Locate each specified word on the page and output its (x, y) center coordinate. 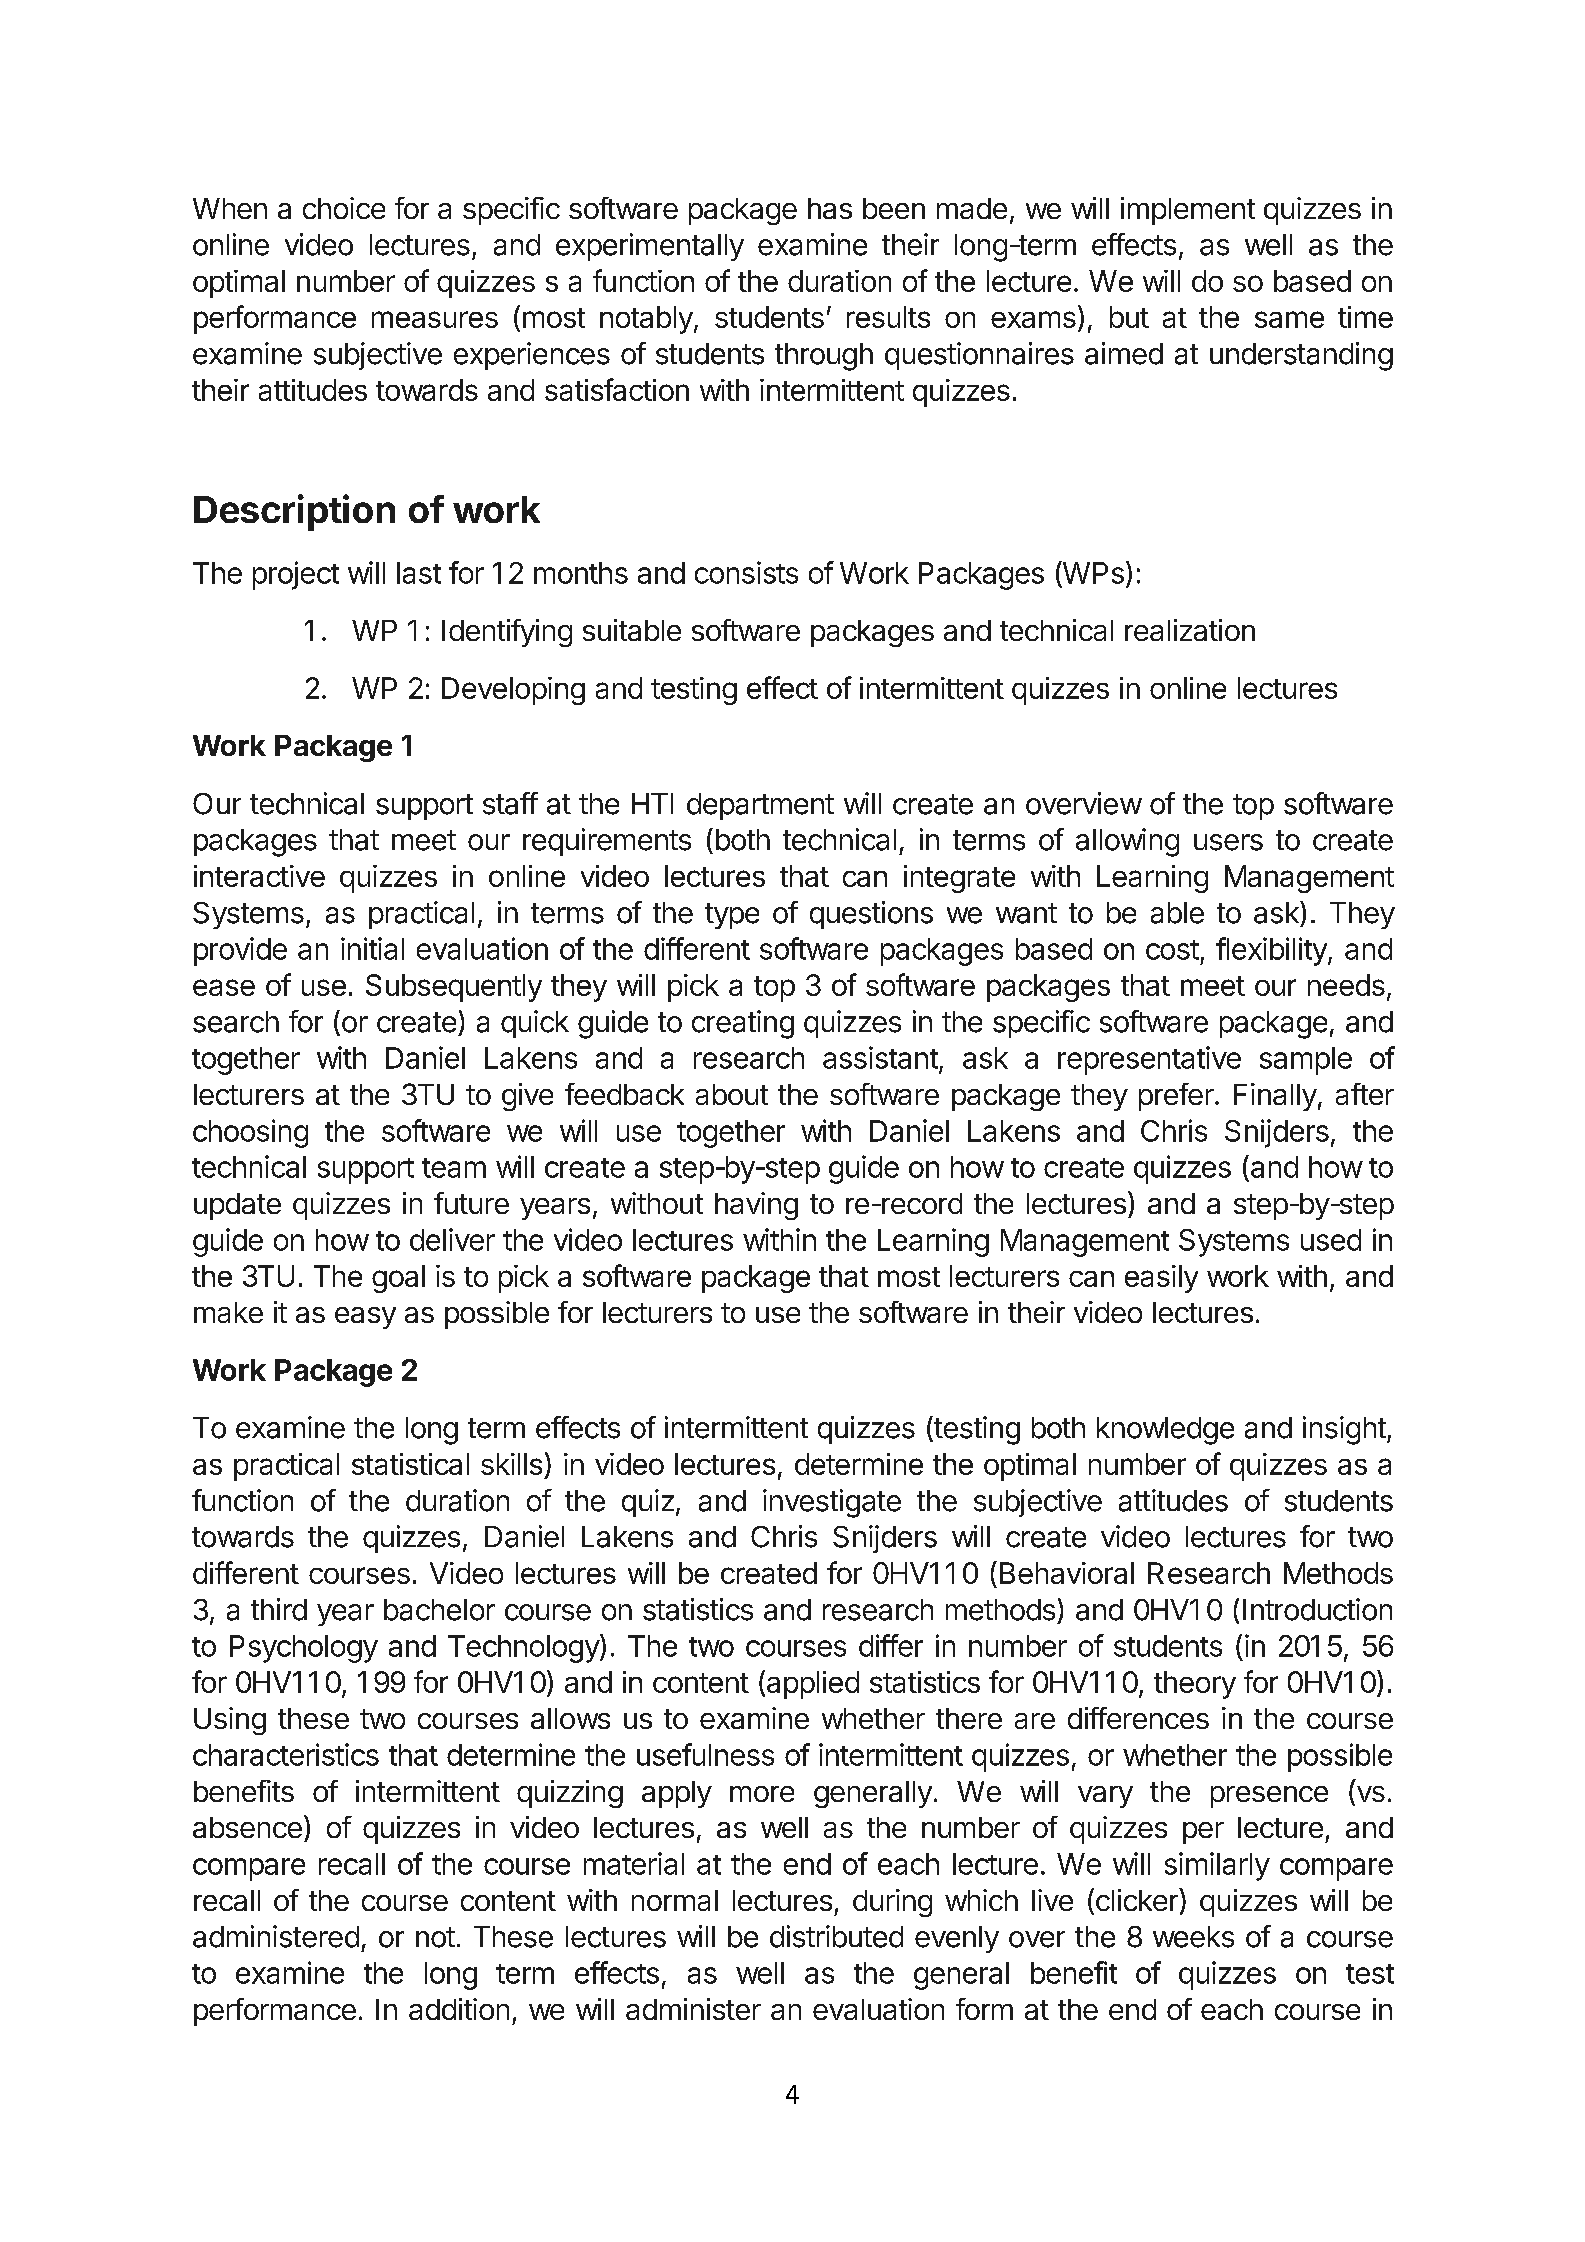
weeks (1193, 1937)
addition (459, 2009)
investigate (832, 1503)
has (830, 208)
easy (365, 1318)
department (760, 806)
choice (344, 208)
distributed (836, 1936)
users (1228, 842)
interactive (259, 876)
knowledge (1165, 1431)
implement (1188, 211)
